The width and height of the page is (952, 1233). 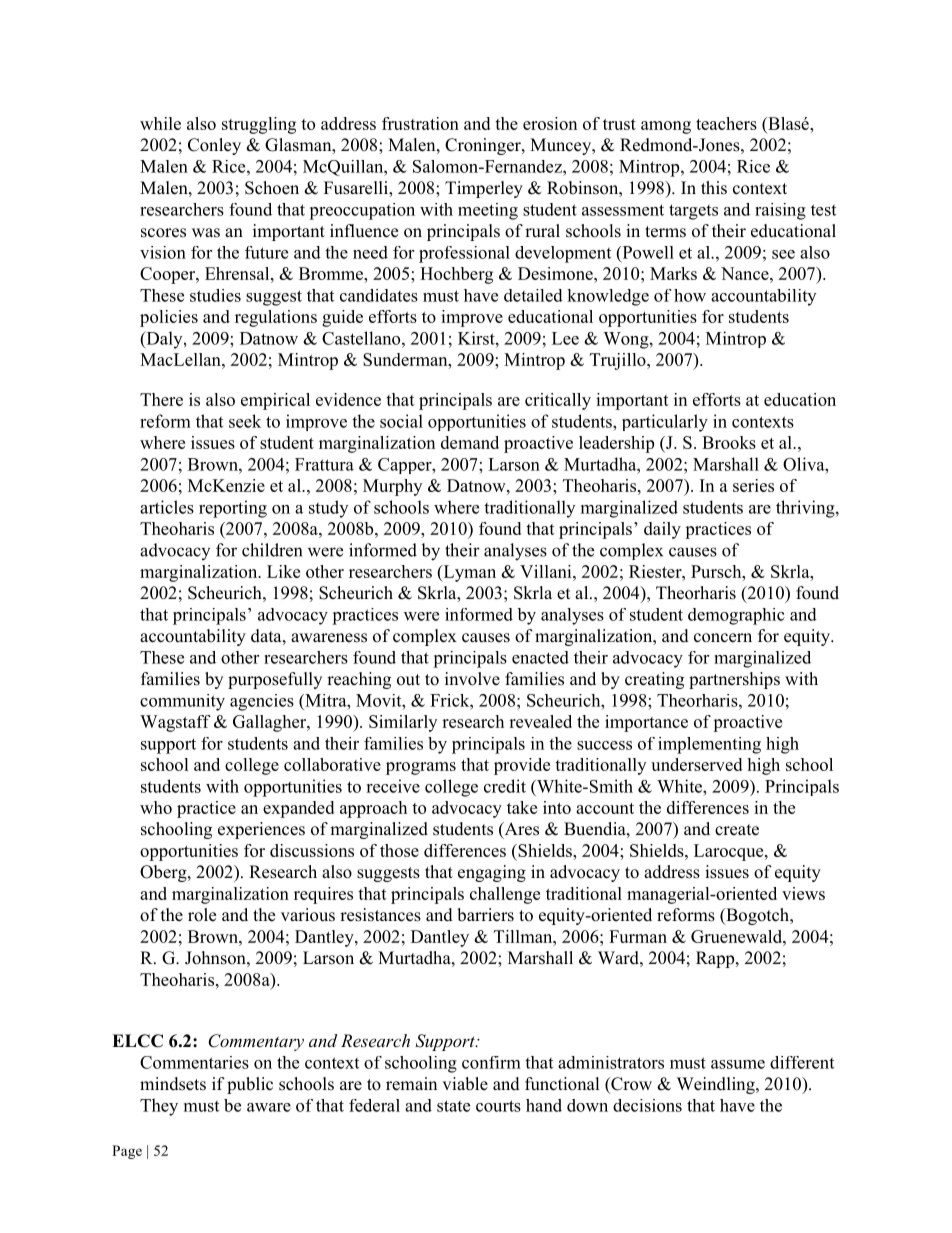 I want to click on teachers, so click(x=726, y=123).
